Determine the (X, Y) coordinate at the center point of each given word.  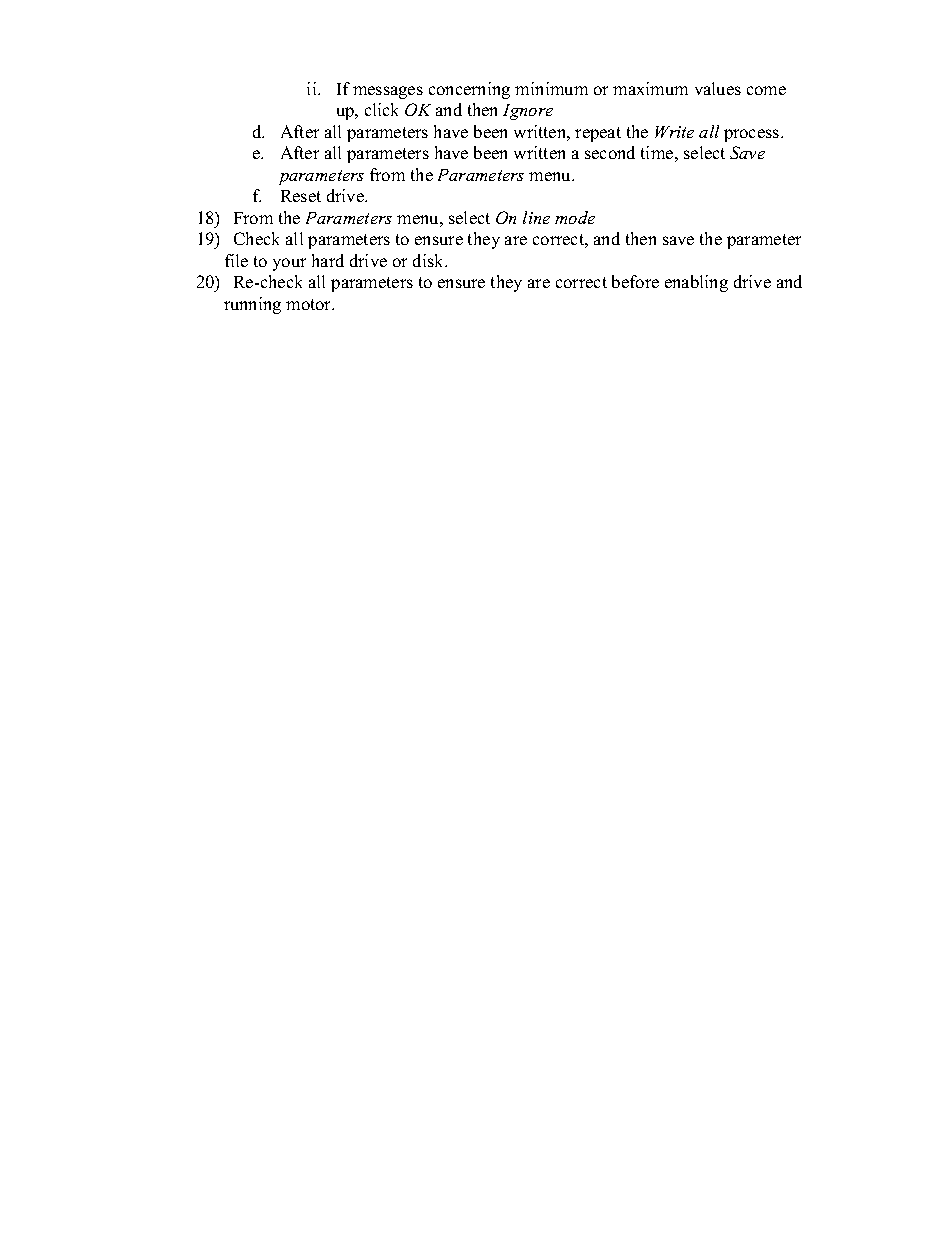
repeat (598, 134)
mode (575, 217)
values (718, 88)
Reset (301, 196)
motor (310, 304)
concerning (469, 90)
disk (430, 260)
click (381, 109)
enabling (696, 283)
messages (388, 92)
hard (328, 260)
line (536, 217)
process (753, 135)
